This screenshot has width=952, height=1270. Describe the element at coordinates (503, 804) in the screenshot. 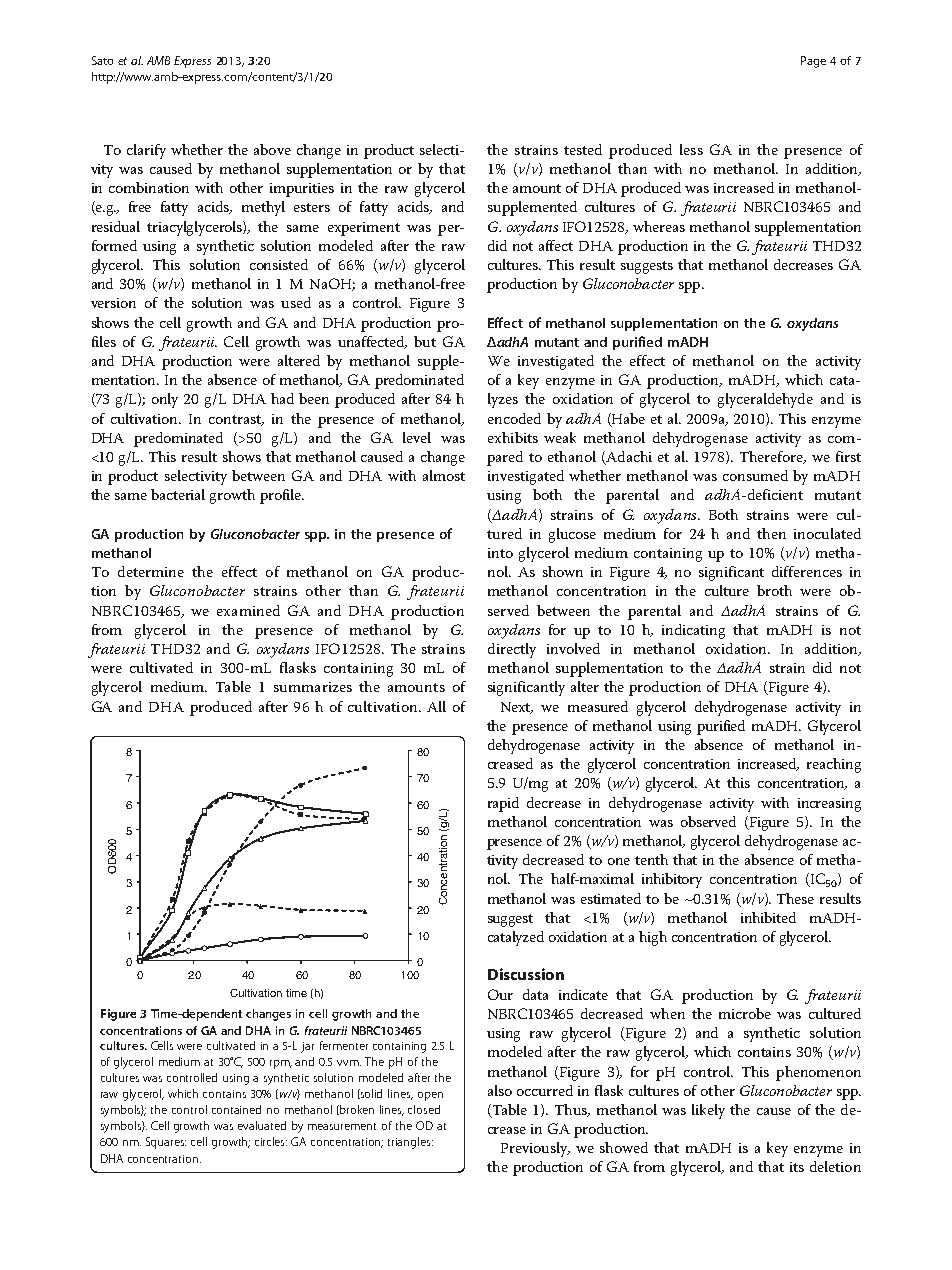

I see `rapid` at that location.
